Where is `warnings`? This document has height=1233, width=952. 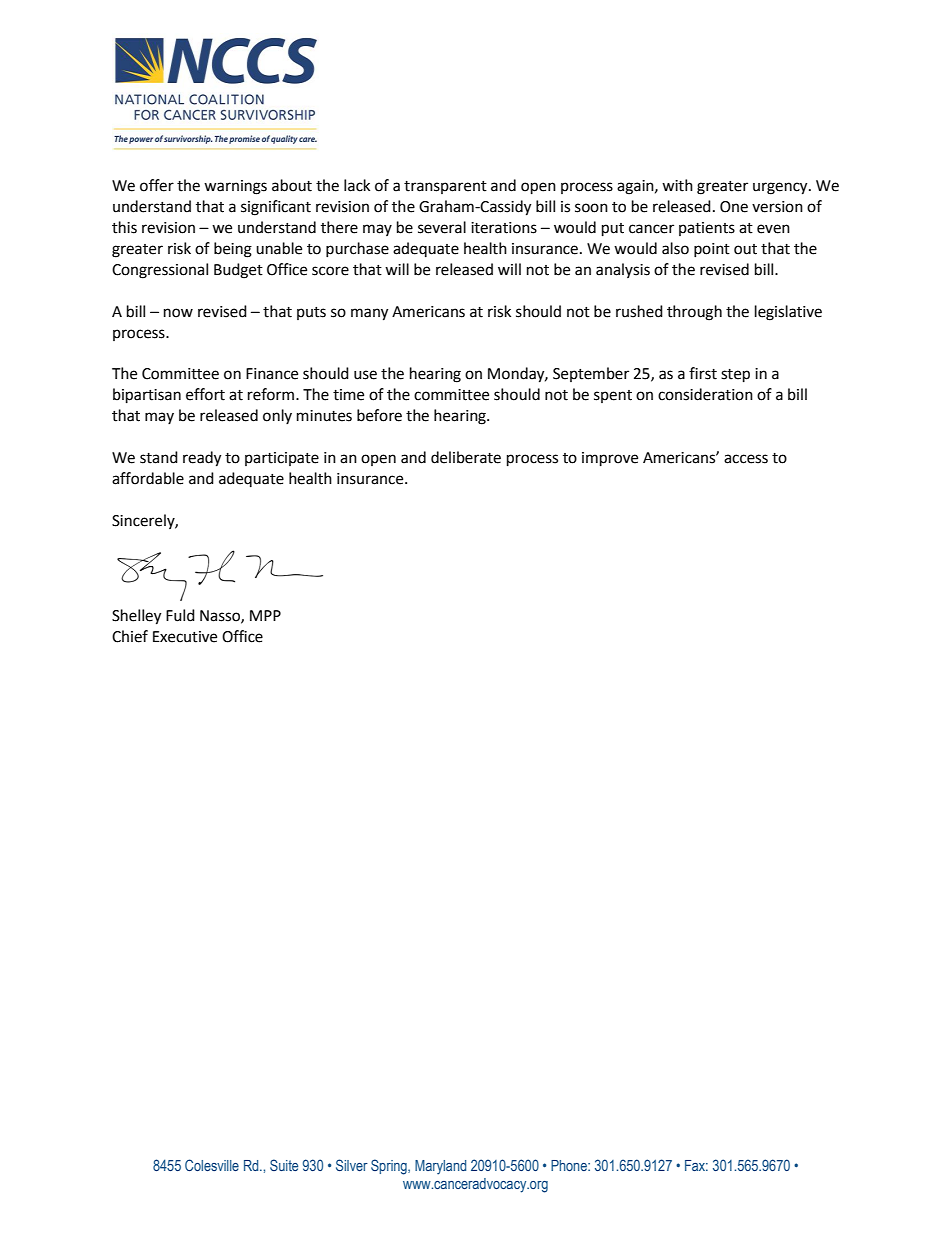 warnings is located at coordinates (235, 187).
